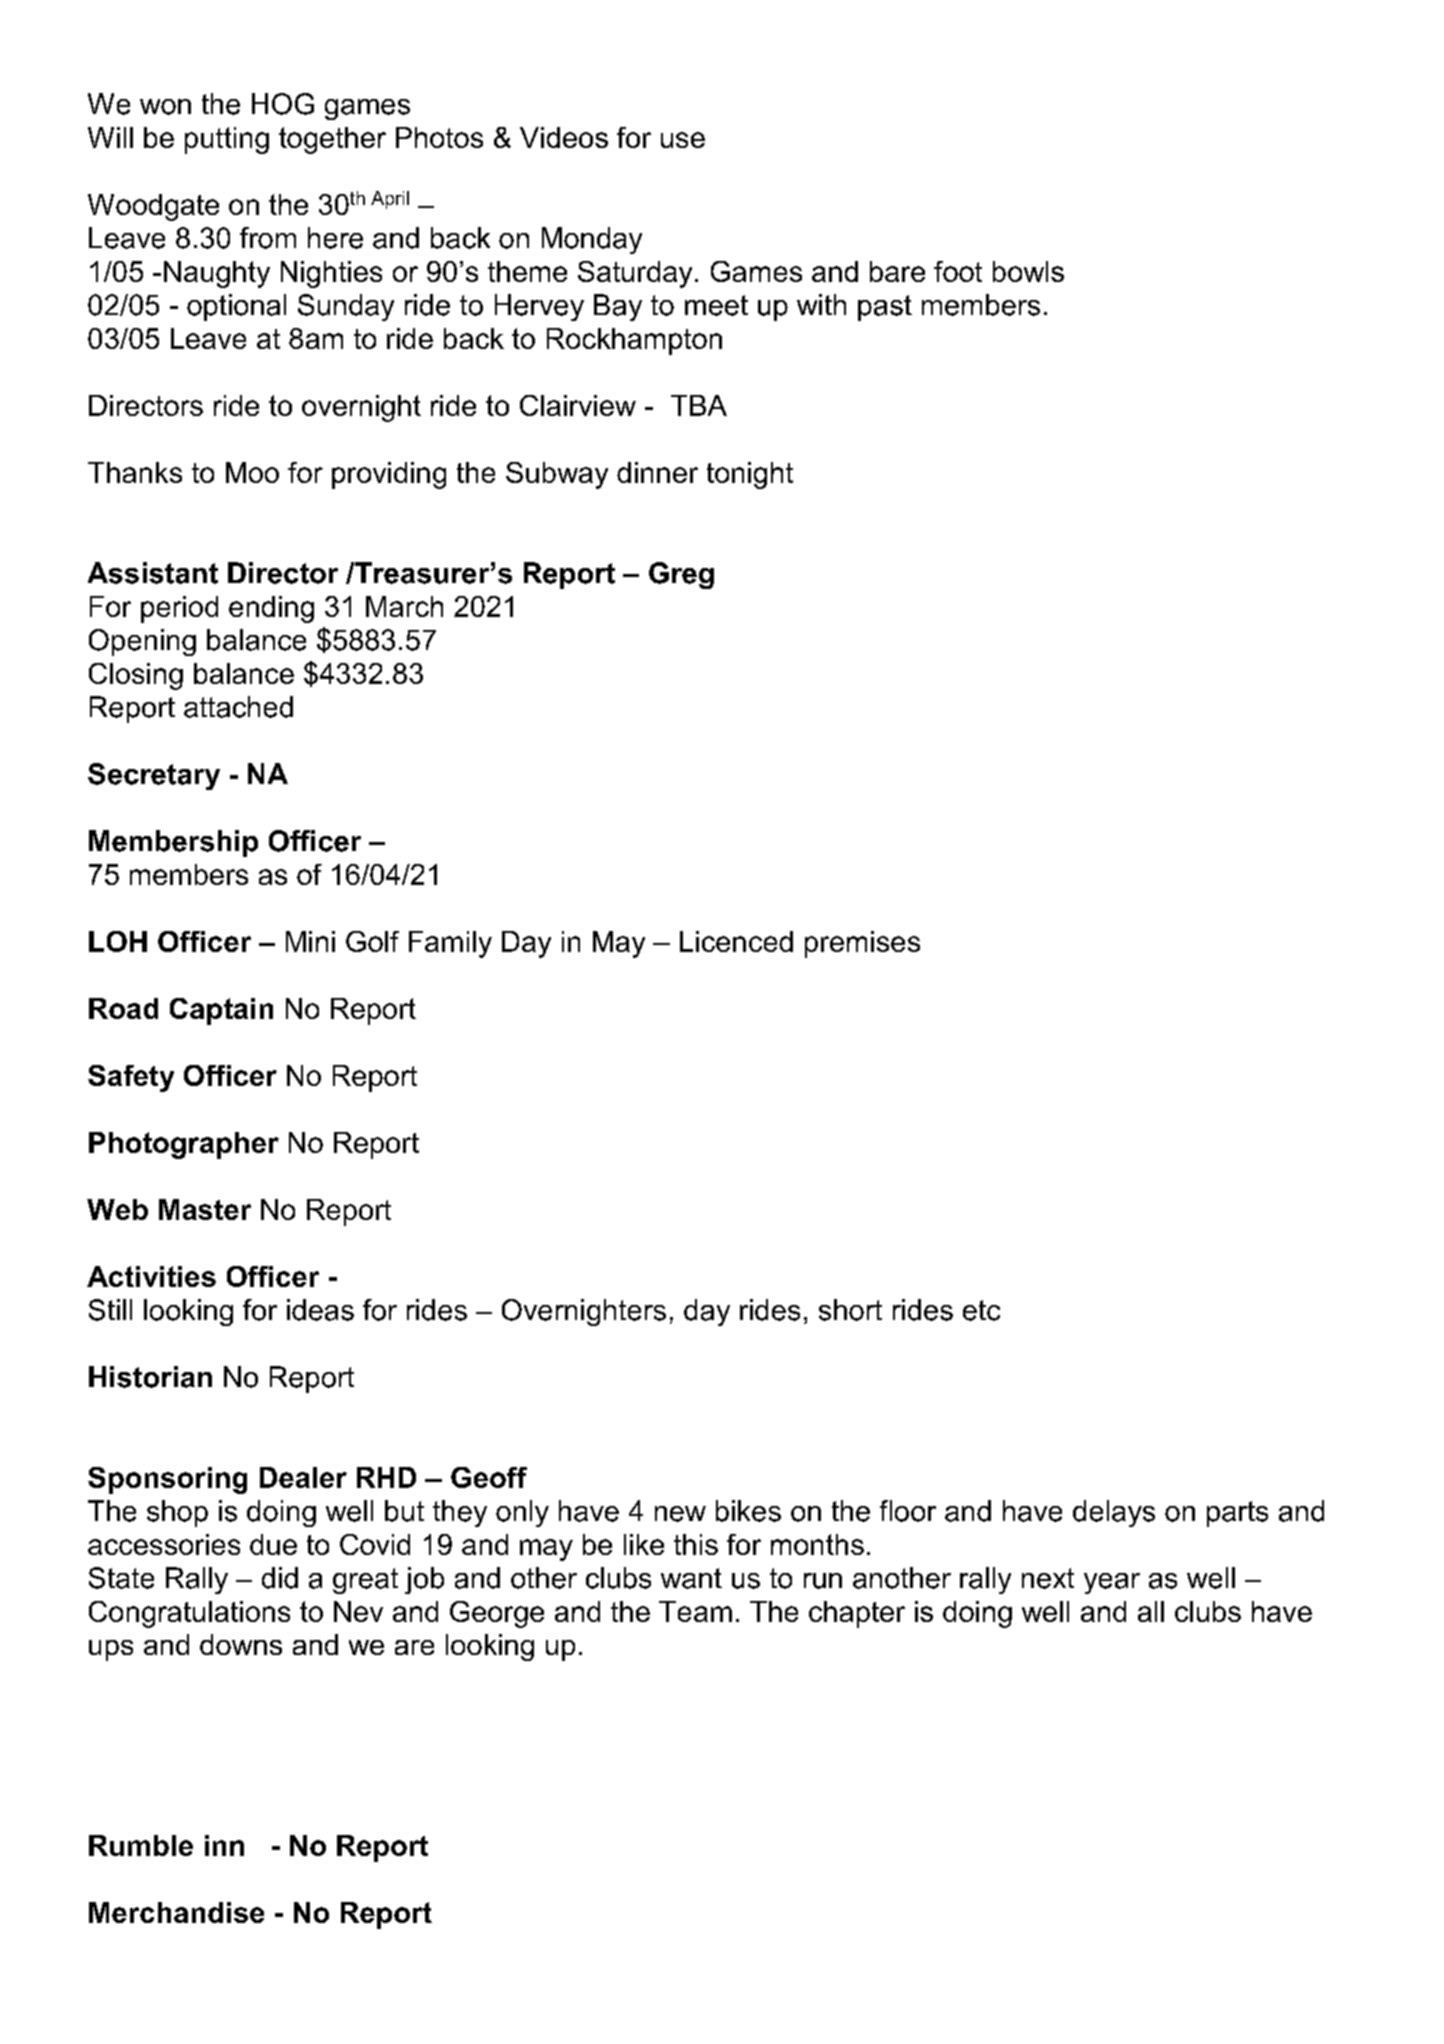 This screenshot has height=2044, width=1444. What do you see at coordinates (862, 944) in the screenshot?
I see `premises` at bounding box center [862, 944].
